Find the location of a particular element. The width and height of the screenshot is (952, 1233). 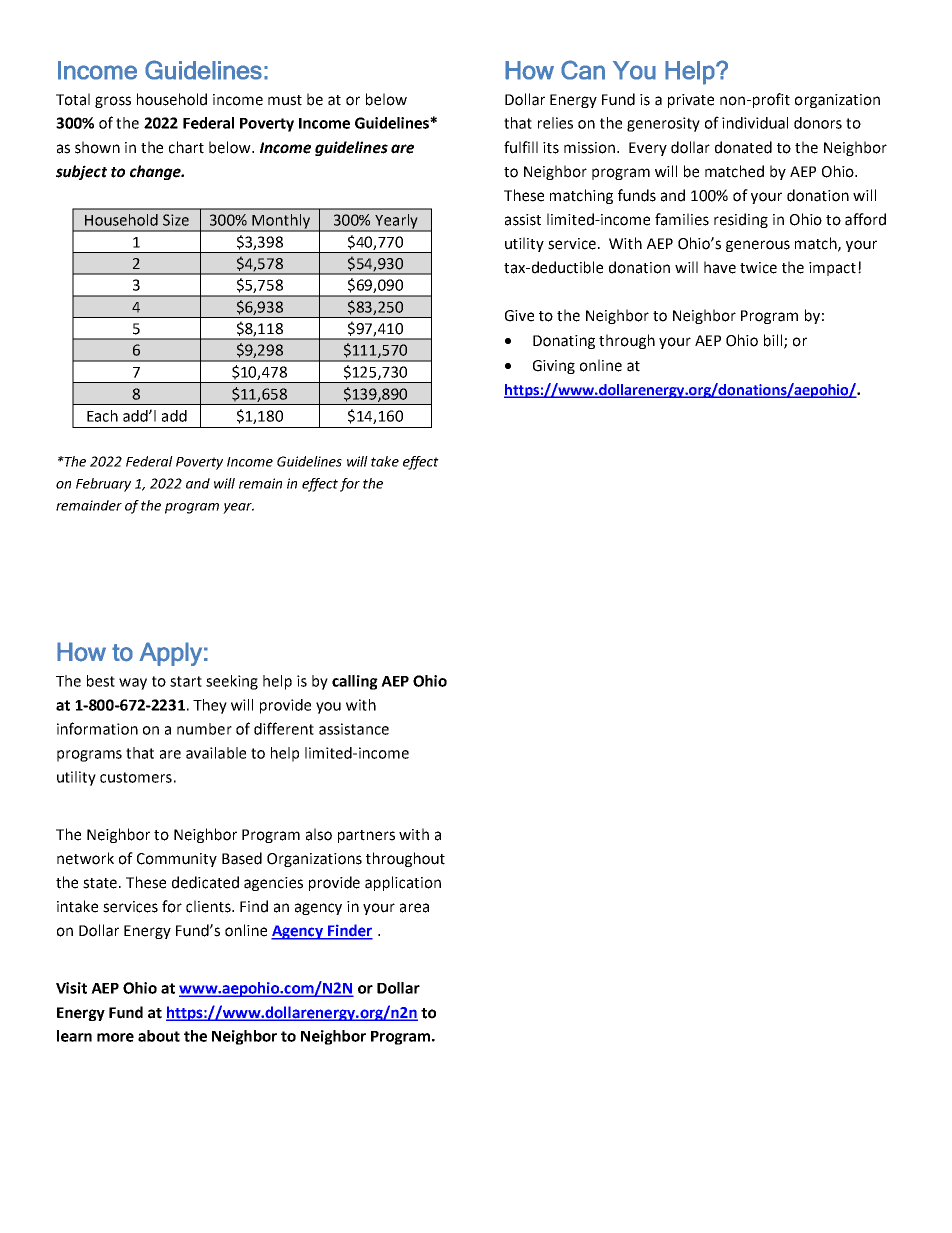

individual is located at coordinates (755, 123).
